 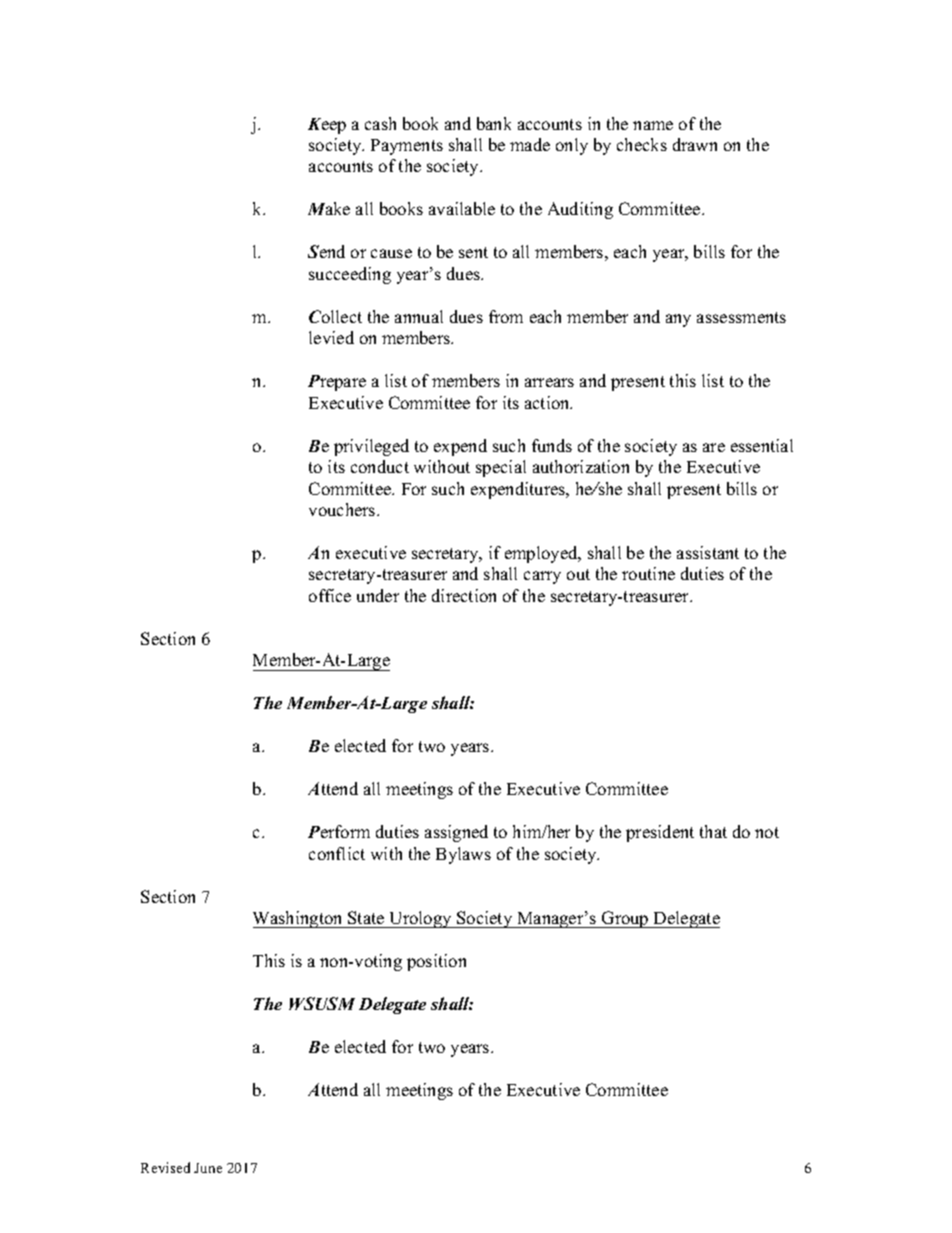 What do you see at coordinates (327, 126) in the screenshot?
I see `Keep` at bounding box center [327, 126].
